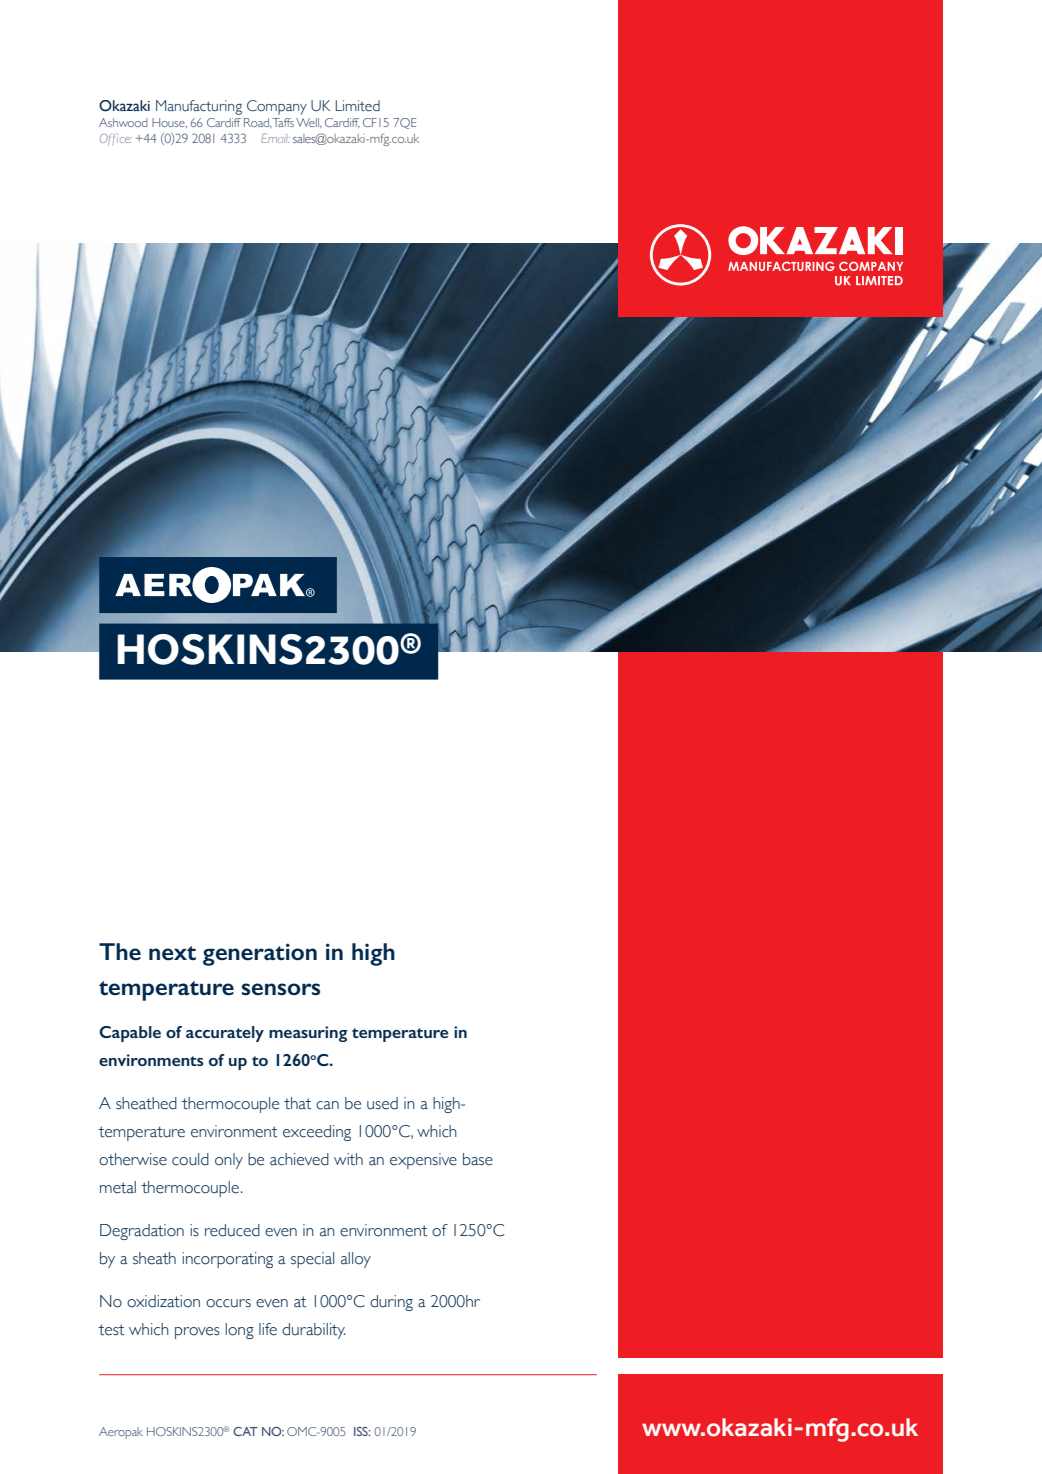  Describe the element at coordinates (382, 1103) in the screenshot. I see `used` at that location.
